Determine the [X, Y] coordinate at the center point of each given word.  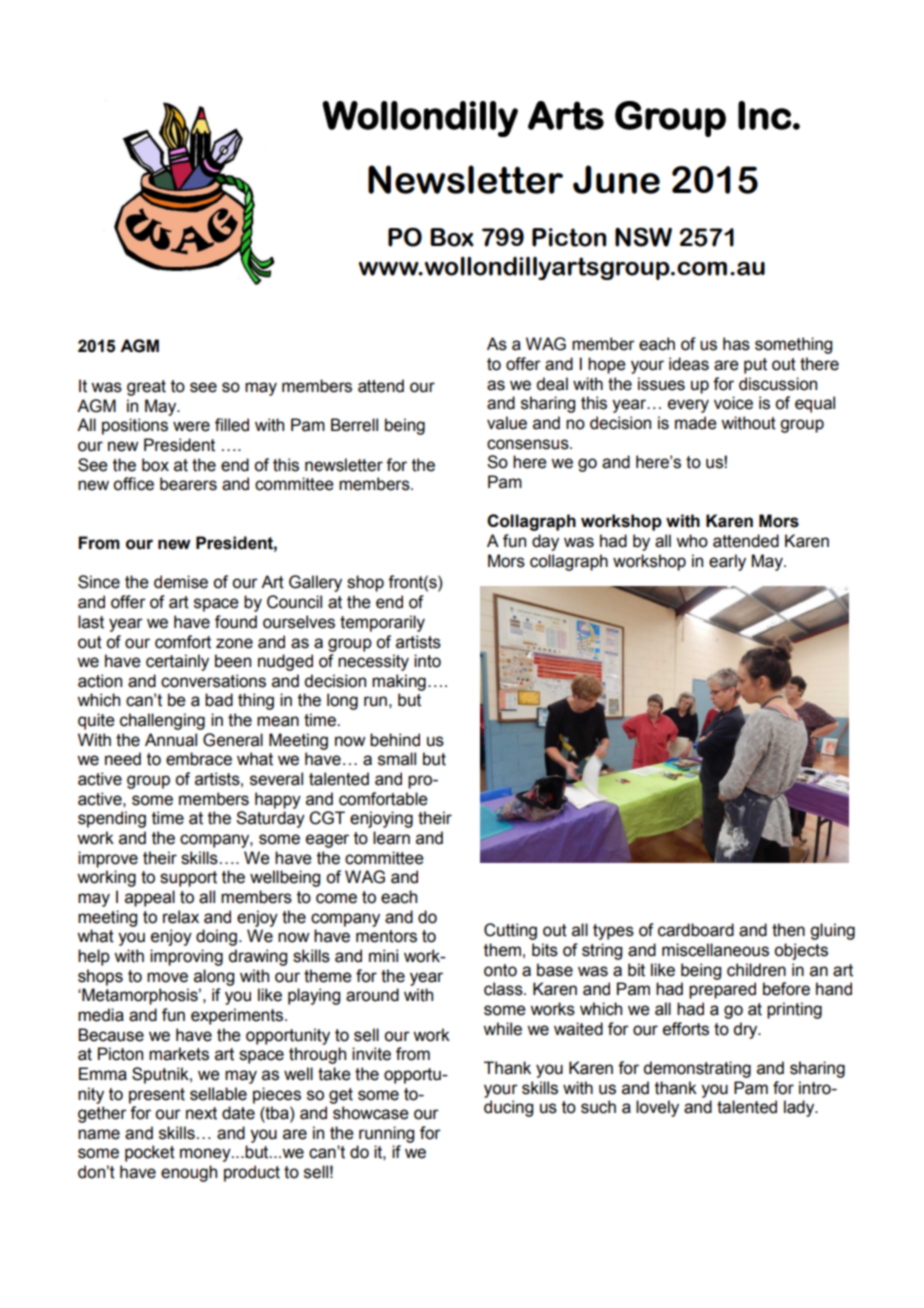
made [696, 423]
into [427, 661]
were [191, 426]
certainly [177, 662]
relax [181, 917]
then [788, 930]
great [146, 388]
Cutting [510, 931]
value [507, 423]
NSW [643, 237]
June [616, 179]
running [386, 1134]
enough [189, 1173]
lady [800, 1108]
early [727, 562]
